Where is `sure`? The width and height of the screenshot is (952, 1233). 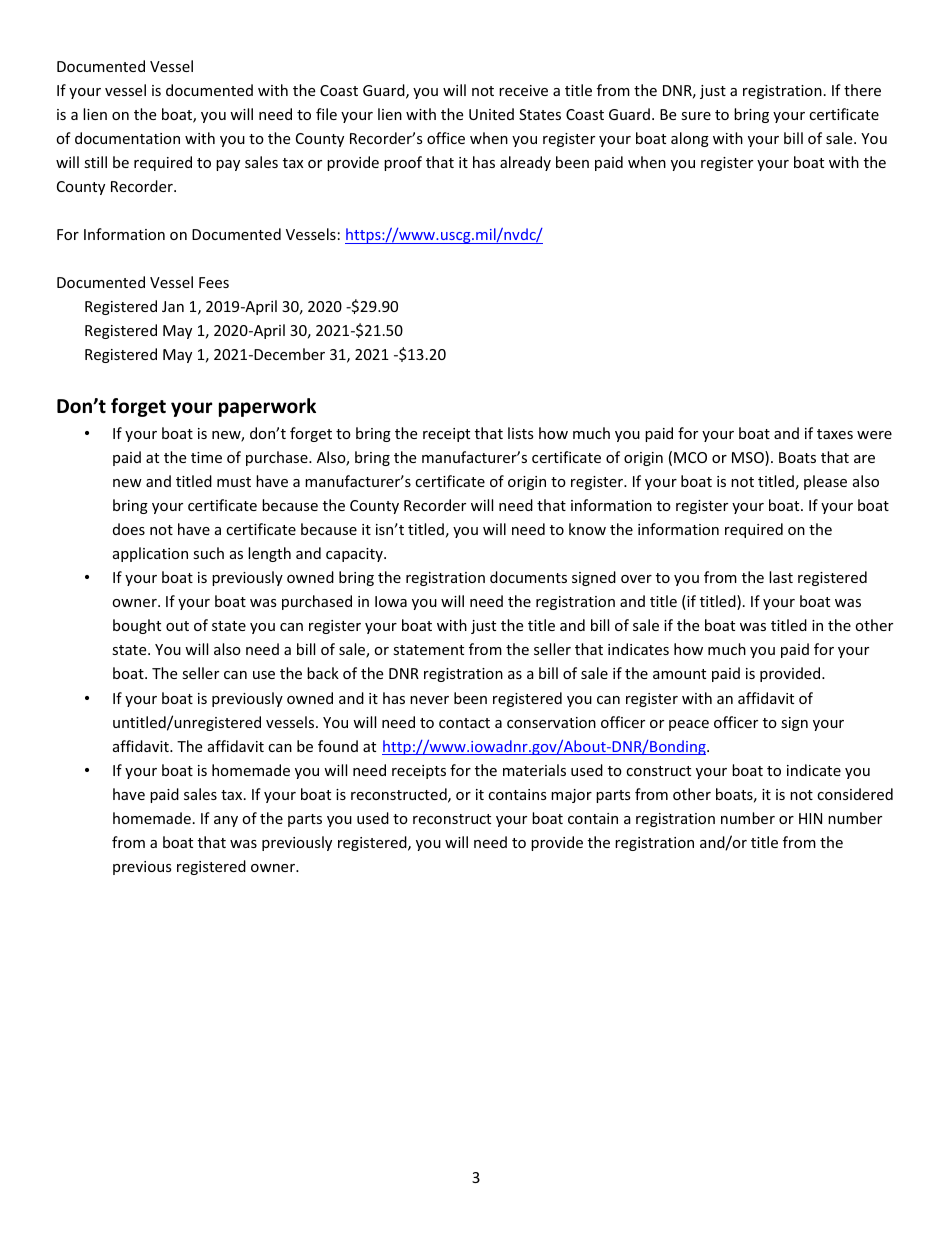
sure is located at coordinates (696, 116).
